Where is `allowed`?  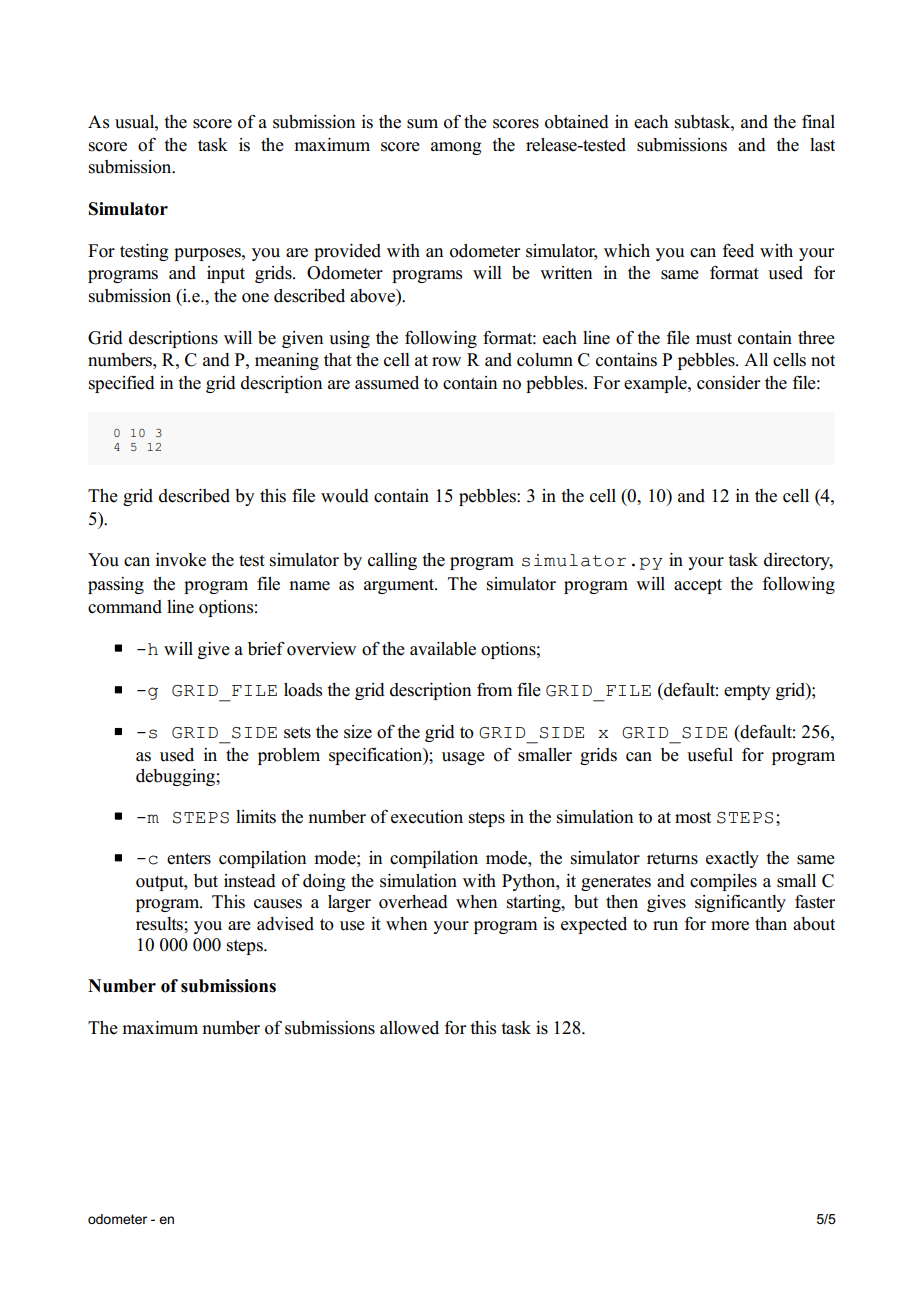
allowed is located at coordinates (409, 1028).
